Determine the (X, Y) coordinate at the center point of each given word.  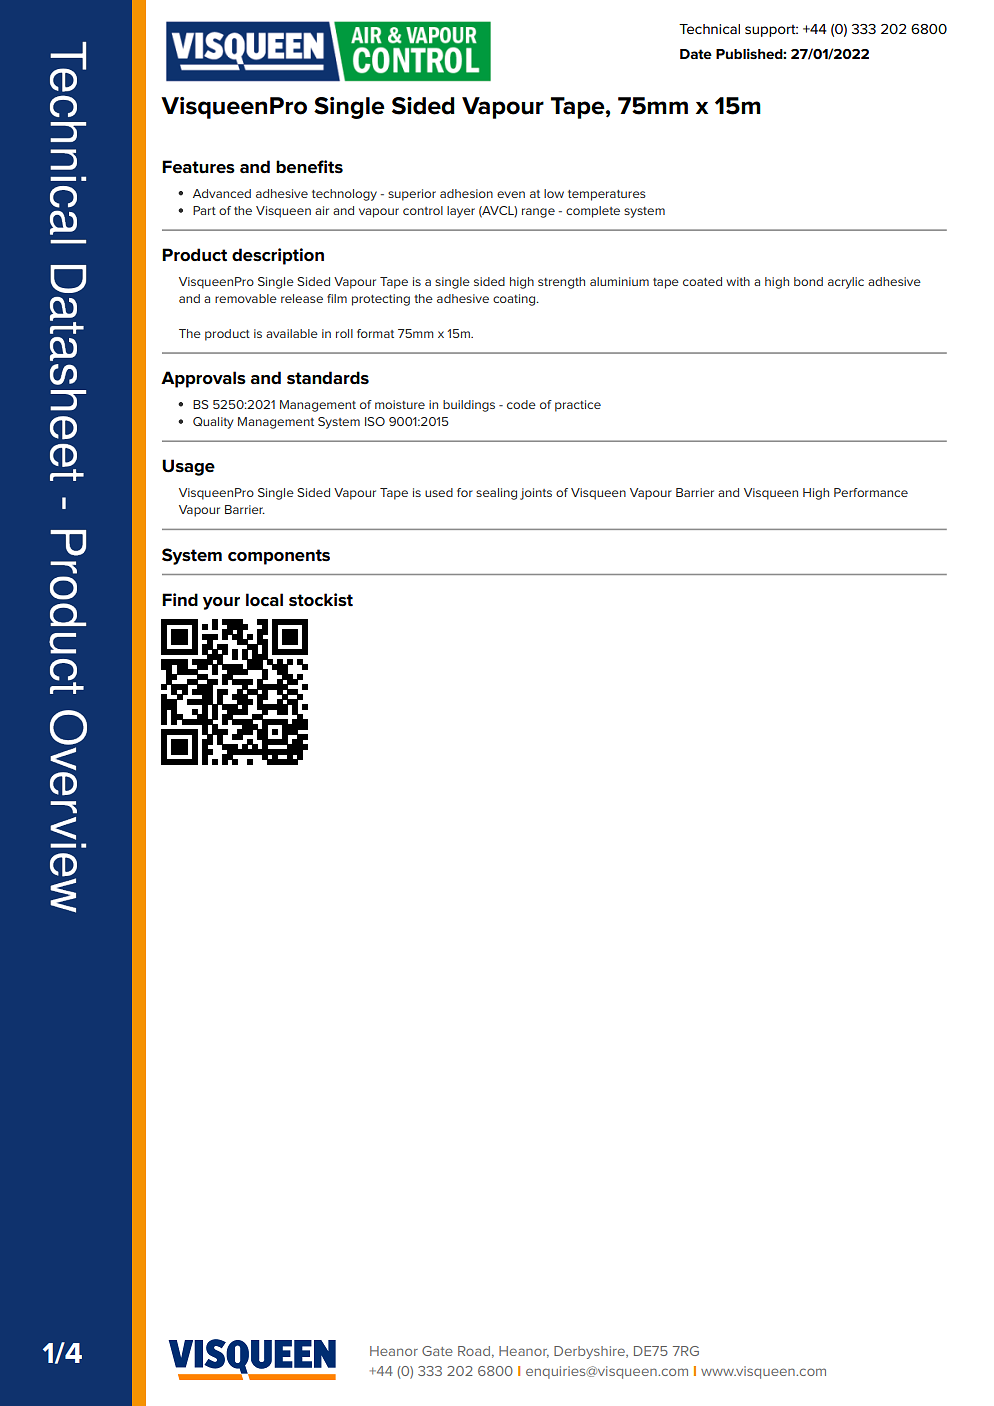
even (511, 194)
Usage (188, 467)
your (221, 603)
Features (198, 167)
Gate (437, 1351)
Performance (871, 492)
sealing (496, 494)
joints (536, 494)
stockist (321, 600)
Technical (709, 29)
